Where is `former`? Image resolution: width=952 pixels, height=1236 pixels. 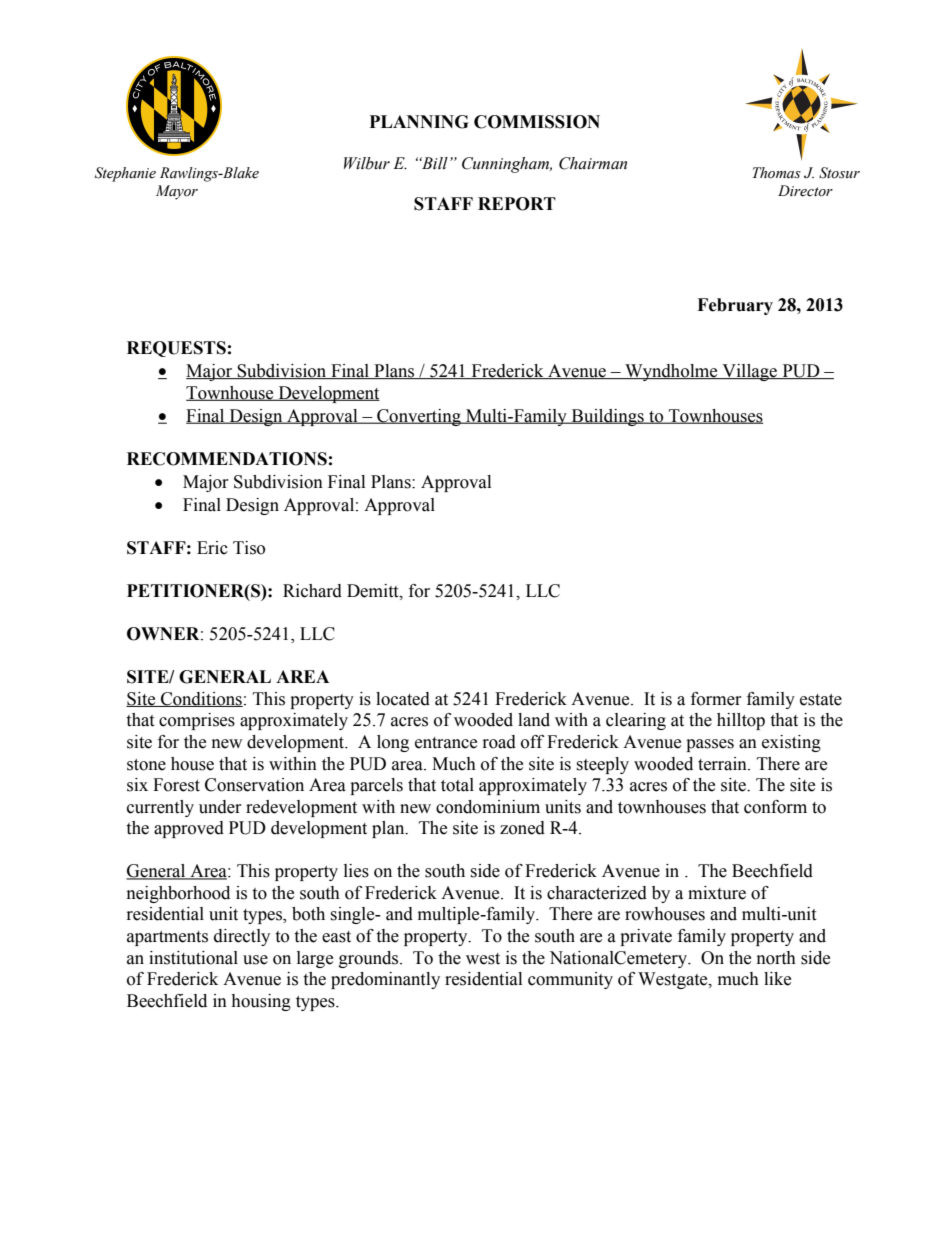
former is located at coordinates (716, 699).
